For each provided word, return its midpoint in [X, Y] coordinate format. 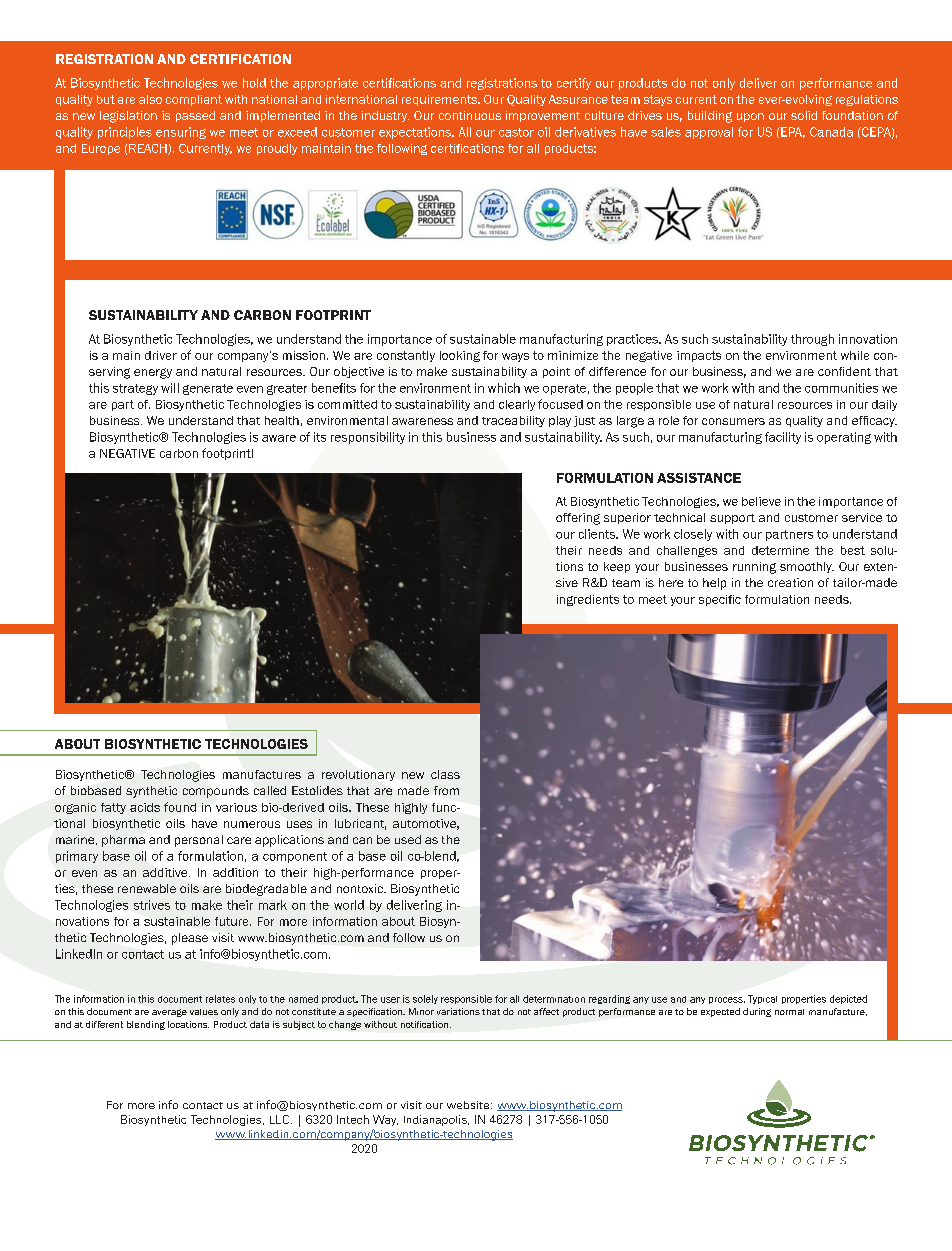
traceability [513, 421]
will [170, 388]
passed [195, 116]
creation [790, 582]
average [169, 1013]
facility [783, 438]
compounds [216, 792]
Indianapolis [436, 1120]
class [445, 774]
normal [789, 1012]
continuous [470, 115]
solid [804, 115]
